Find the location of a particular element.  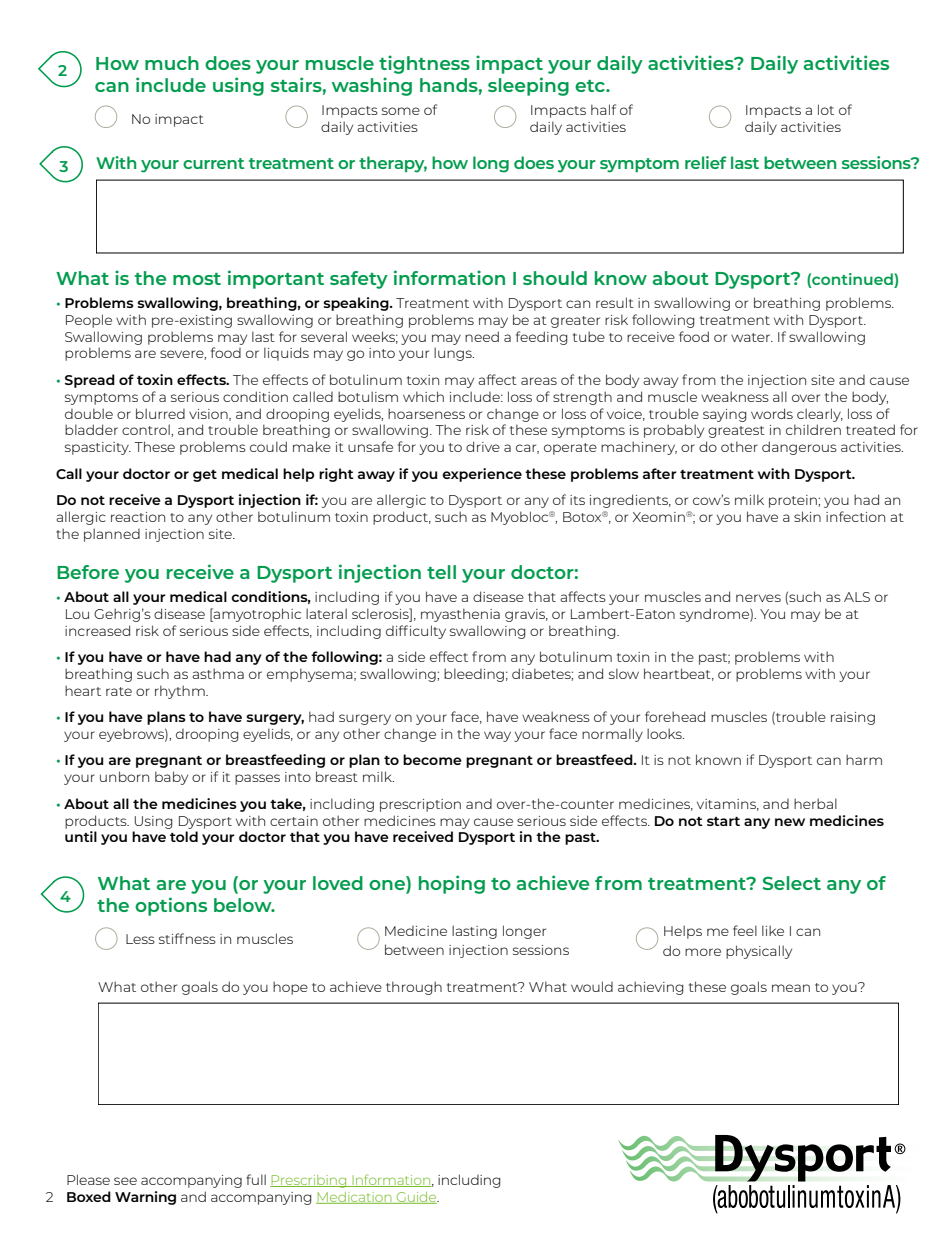

Guide is located at coordinates (416, 1198).
